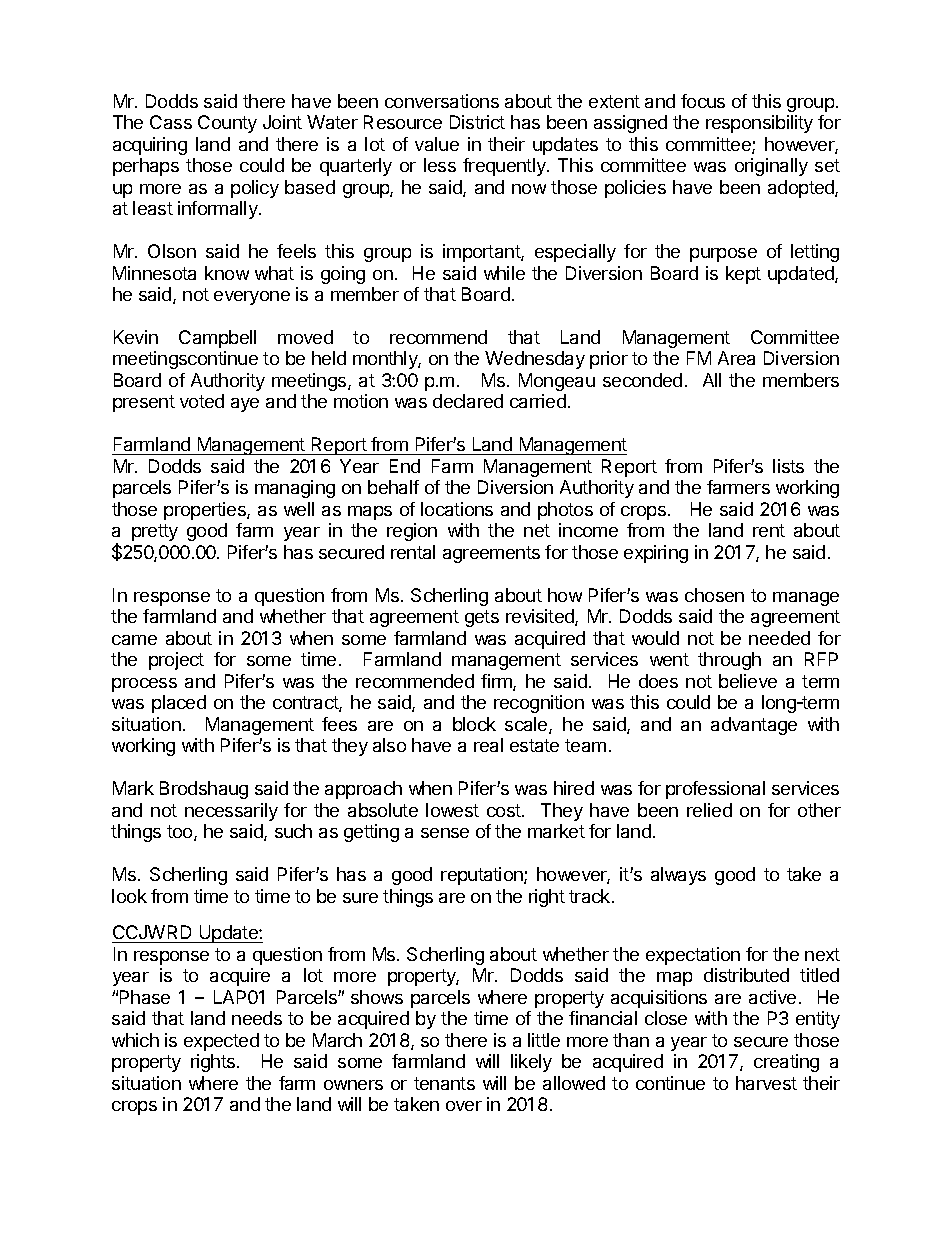 The image size is (952, 1233). I want to click on expected, so click(221, 1042).
